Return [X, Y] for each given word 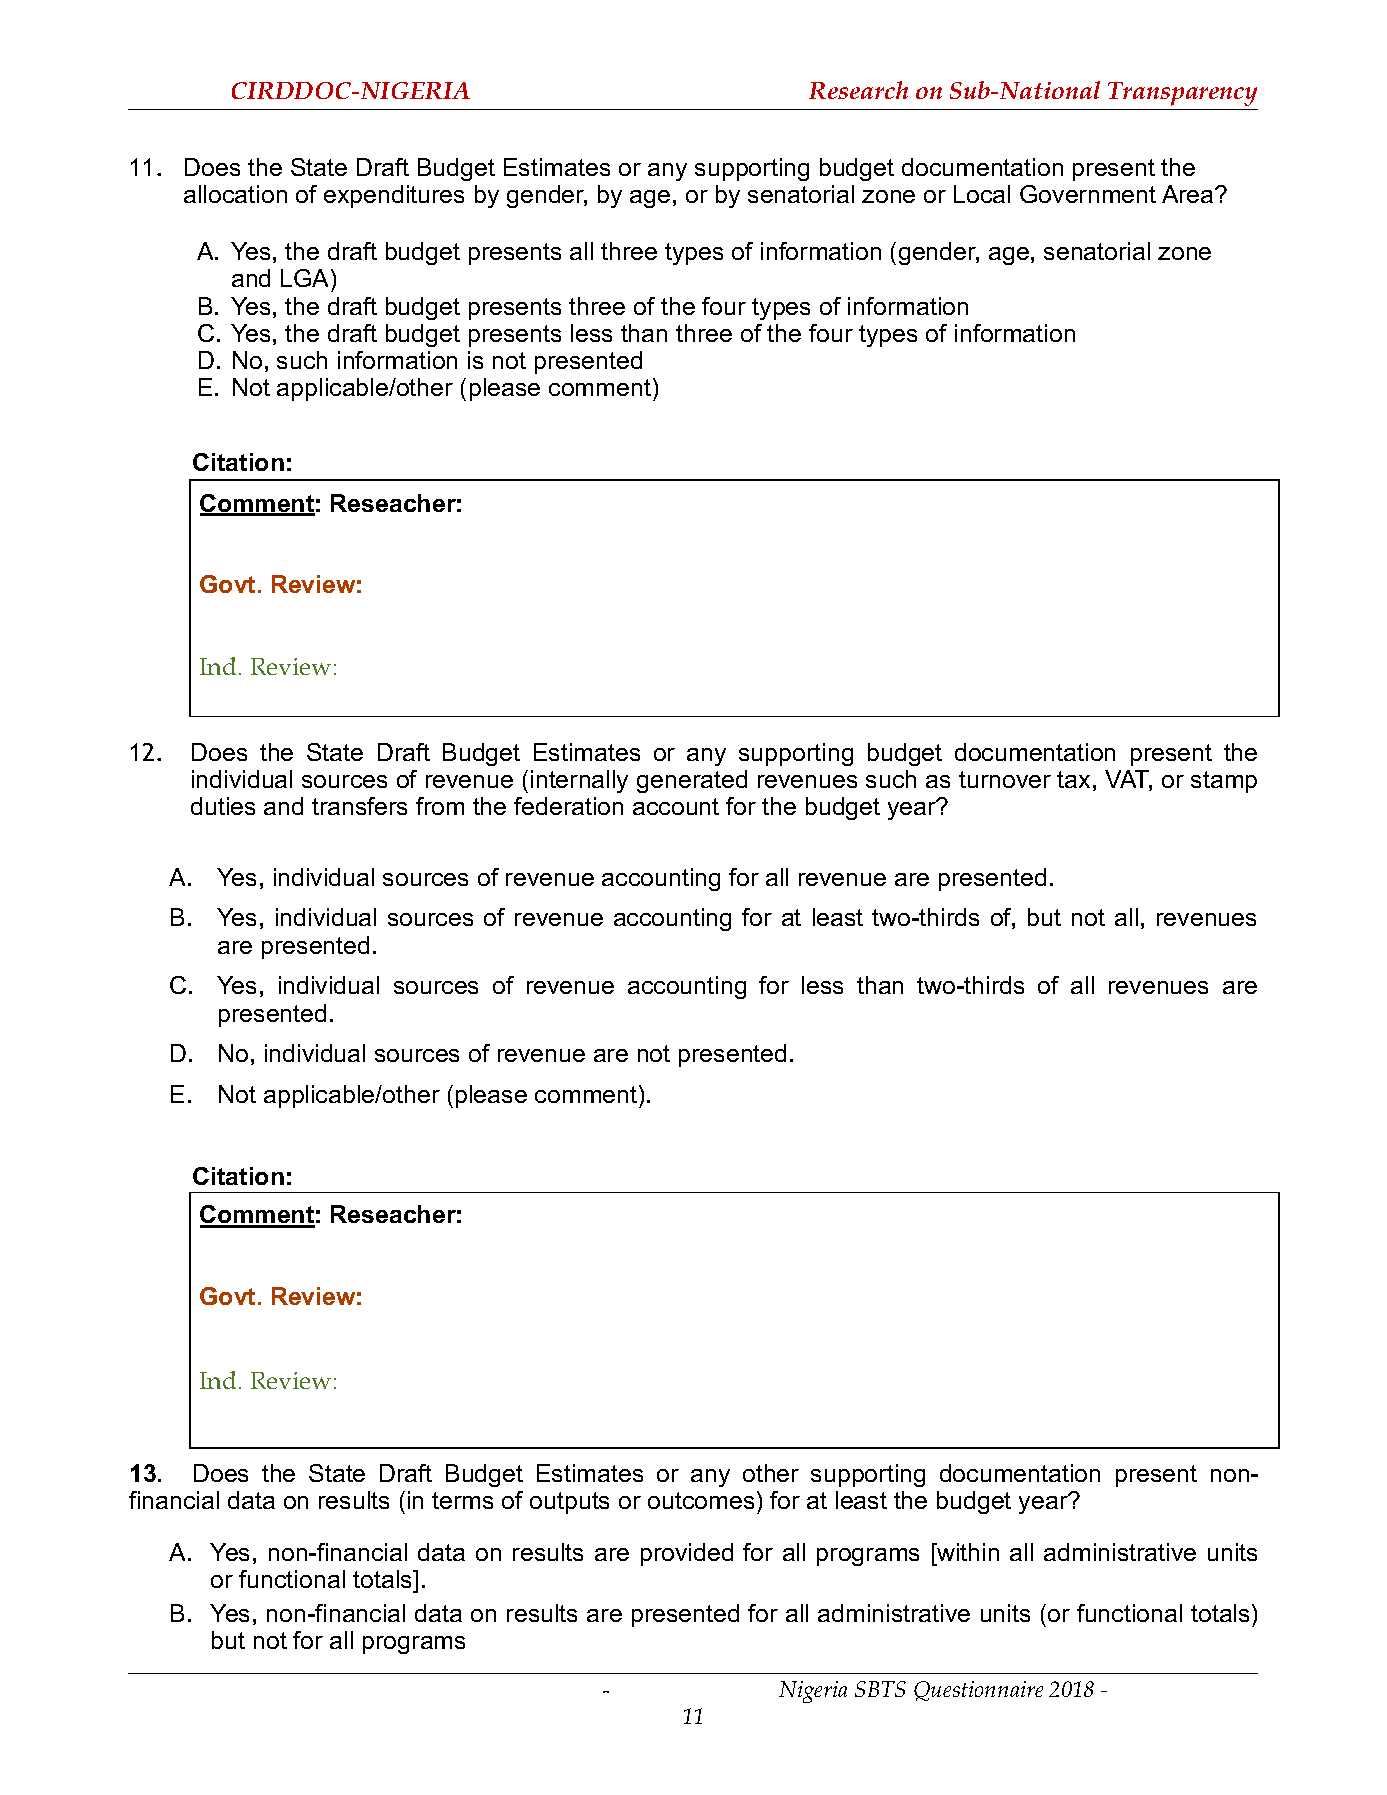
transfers [359, 806]
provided [687, 1554]
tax [1073, 779]
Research [858, 90]
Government [1088, 194]
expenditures [394, 196]
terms [462, 1500]
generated [692, 781]
